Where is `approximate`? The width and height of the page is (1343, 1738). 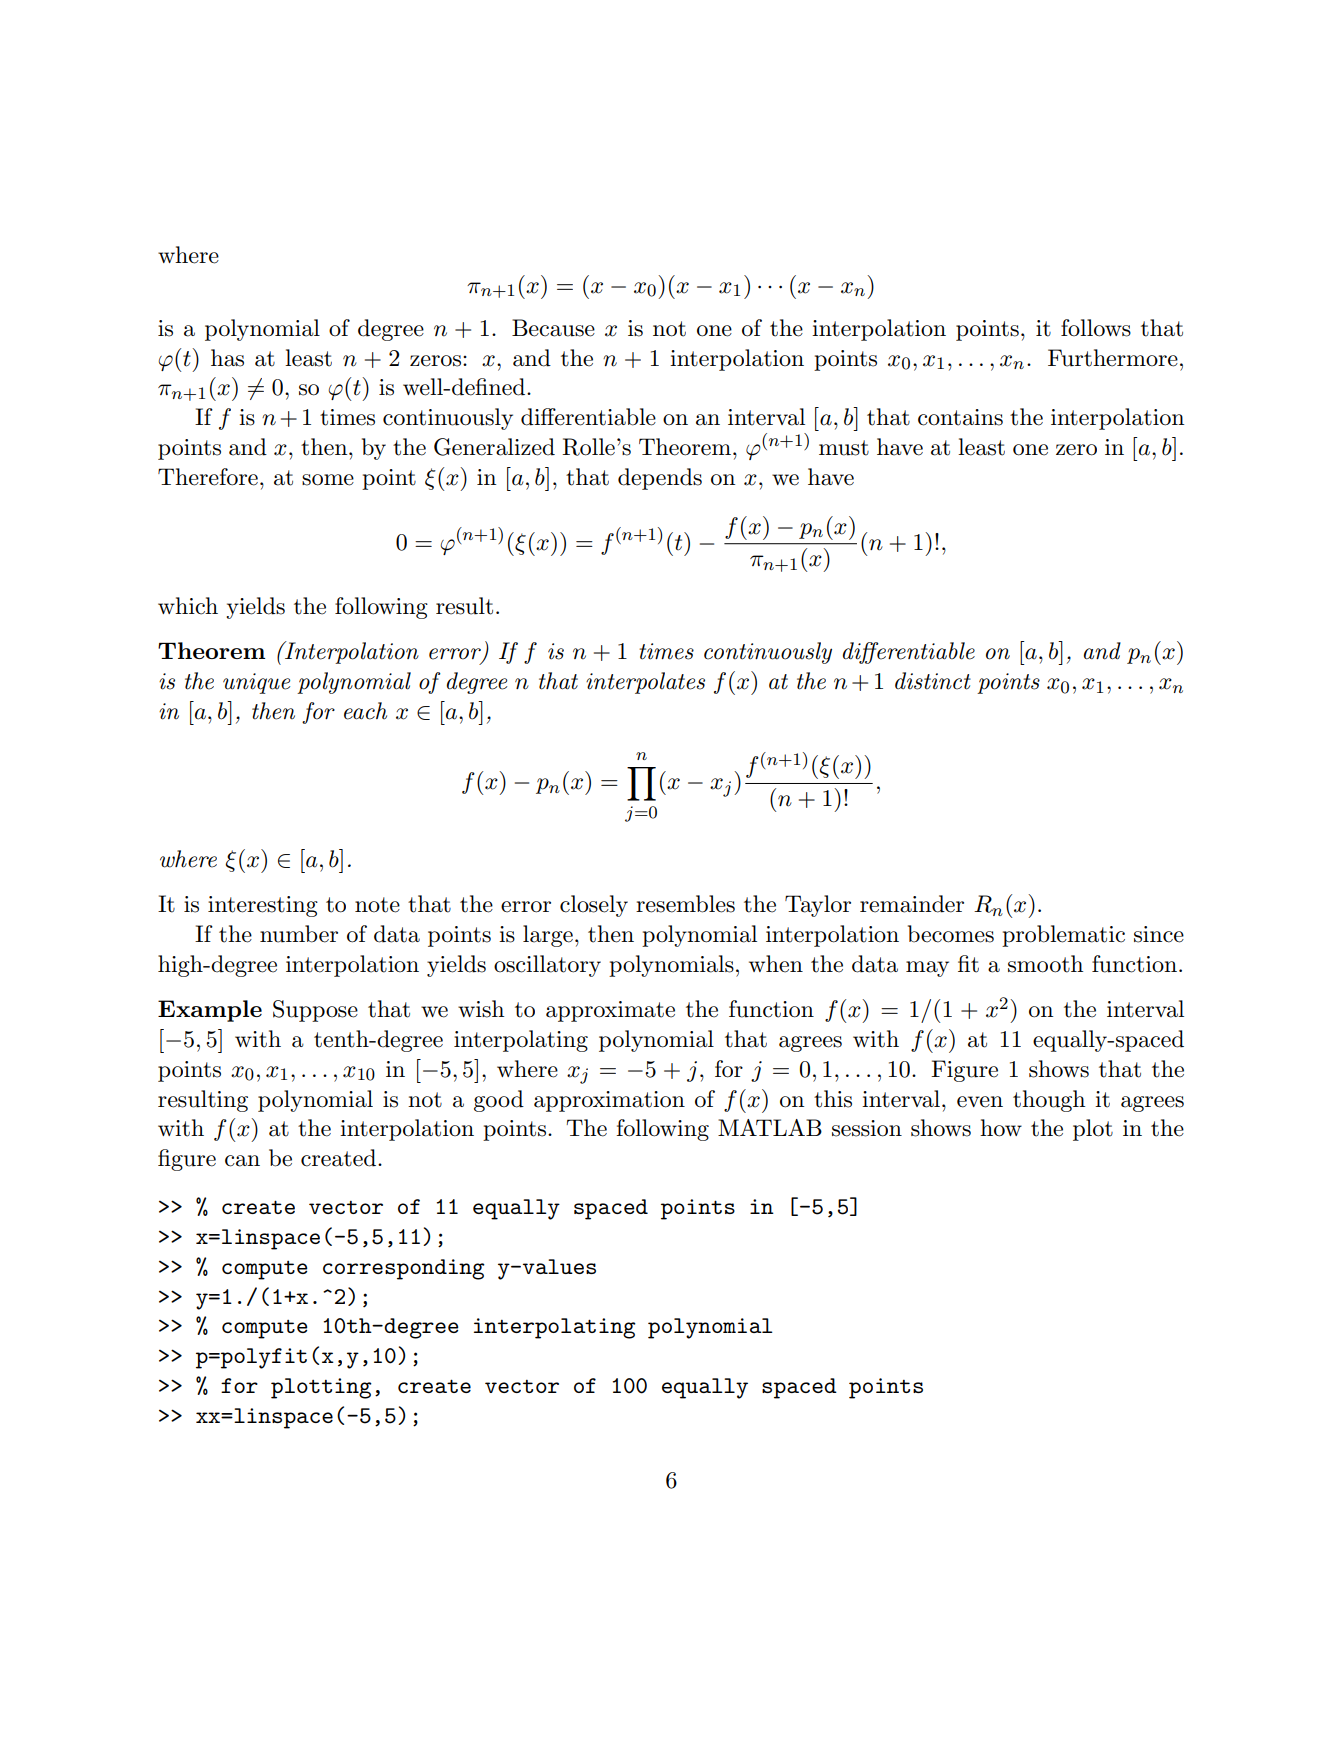
approximate is located at coordinates (610, 1011).
